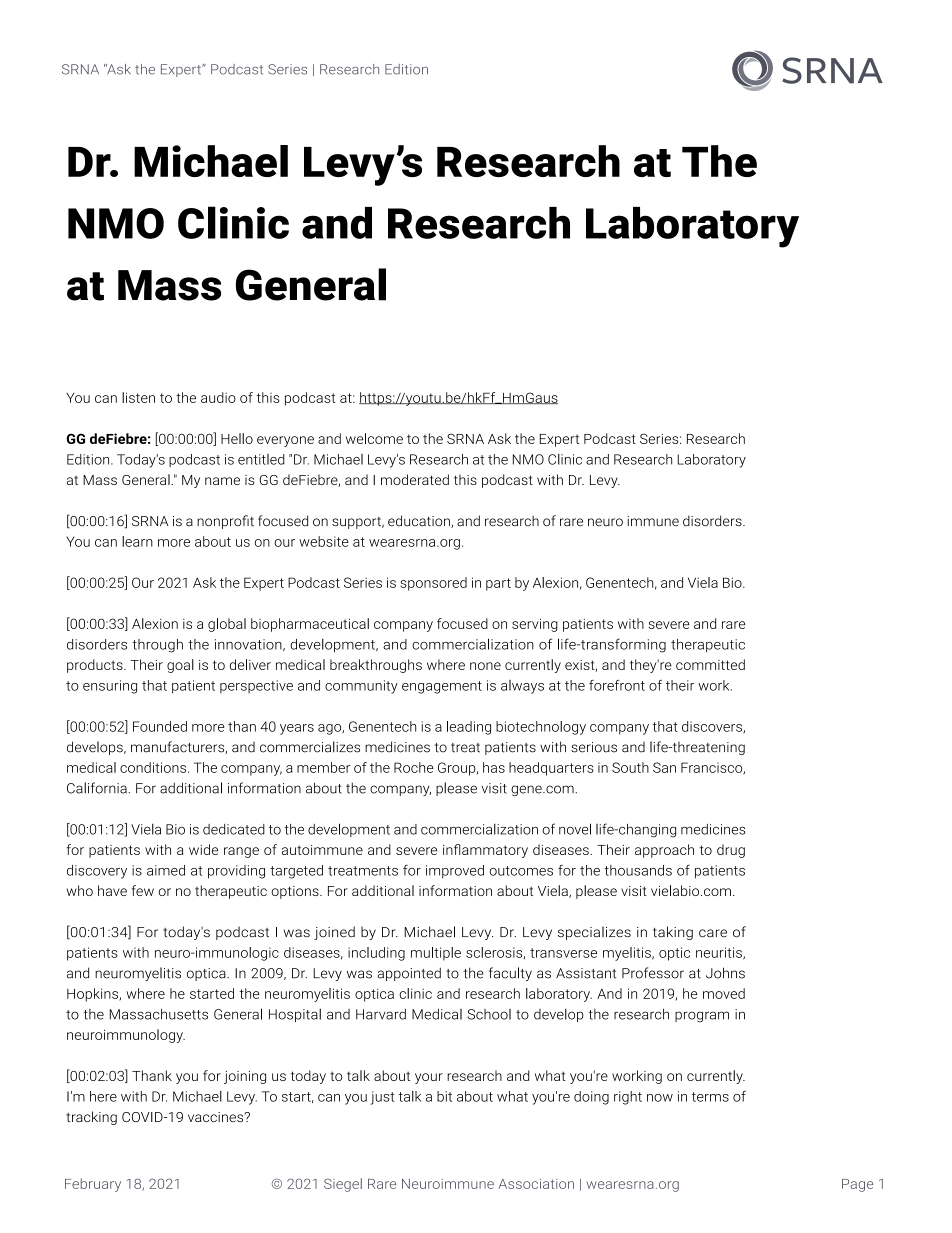 The width and height of the document is (952, 1233). What do you see at coordinates (485, 666) in the document?
I see `none` at bounding box center [485, 666].
